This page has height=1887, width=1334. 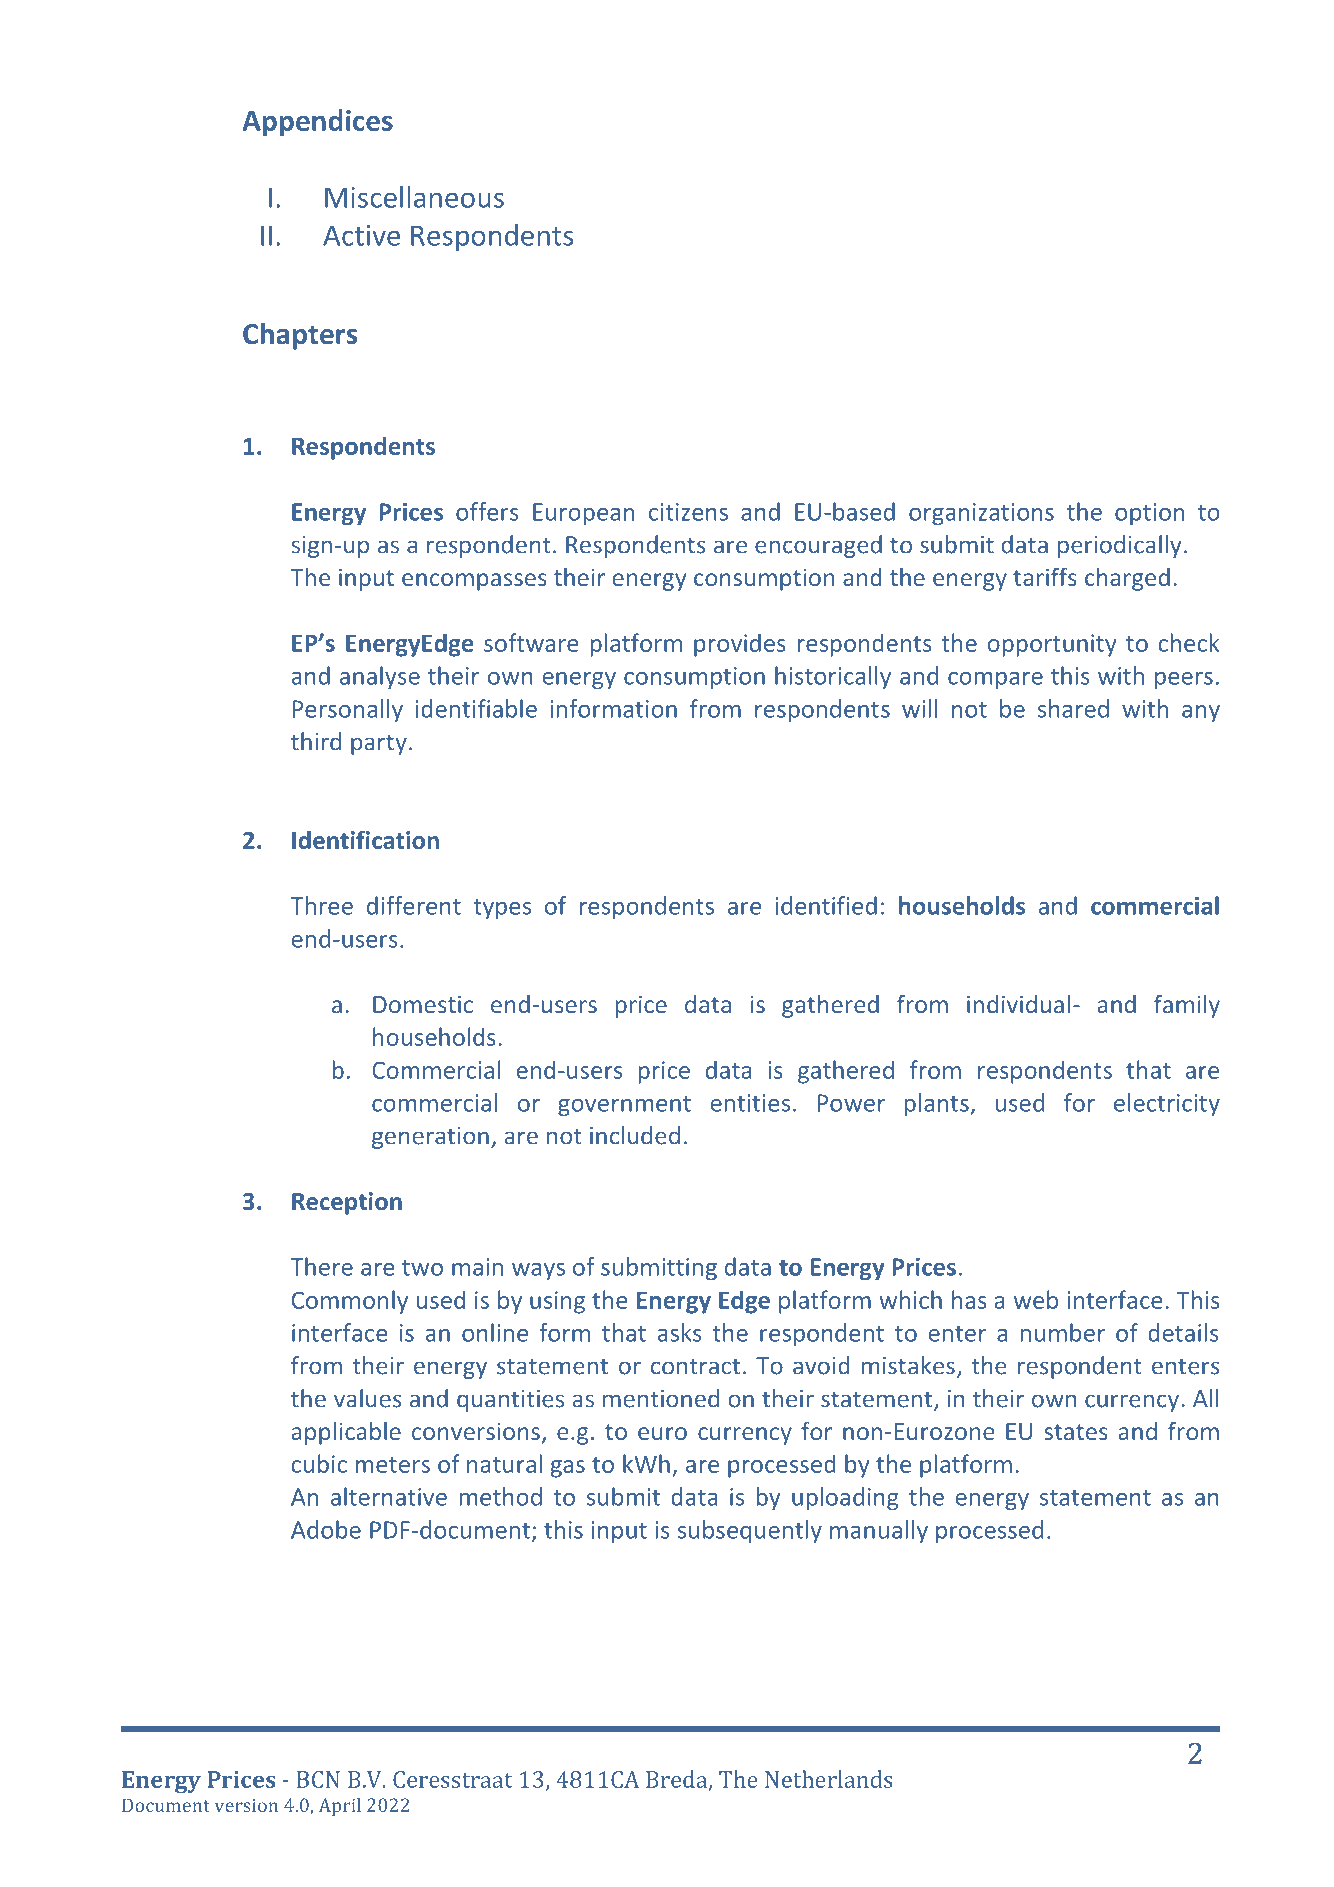 I want to click on April, so click(x=340, y=1807).
